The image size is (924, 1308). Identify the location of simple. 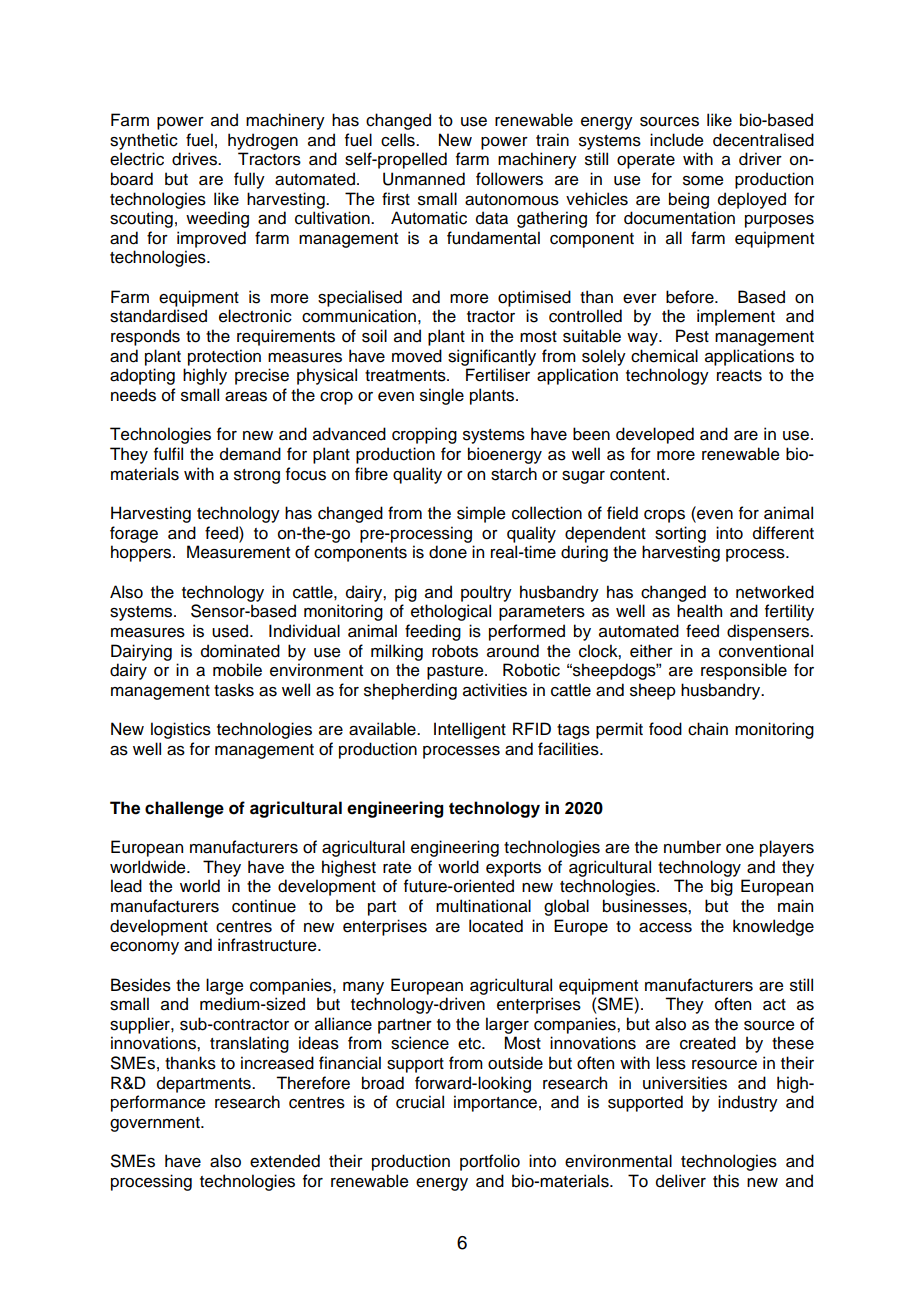
(481, 514).
